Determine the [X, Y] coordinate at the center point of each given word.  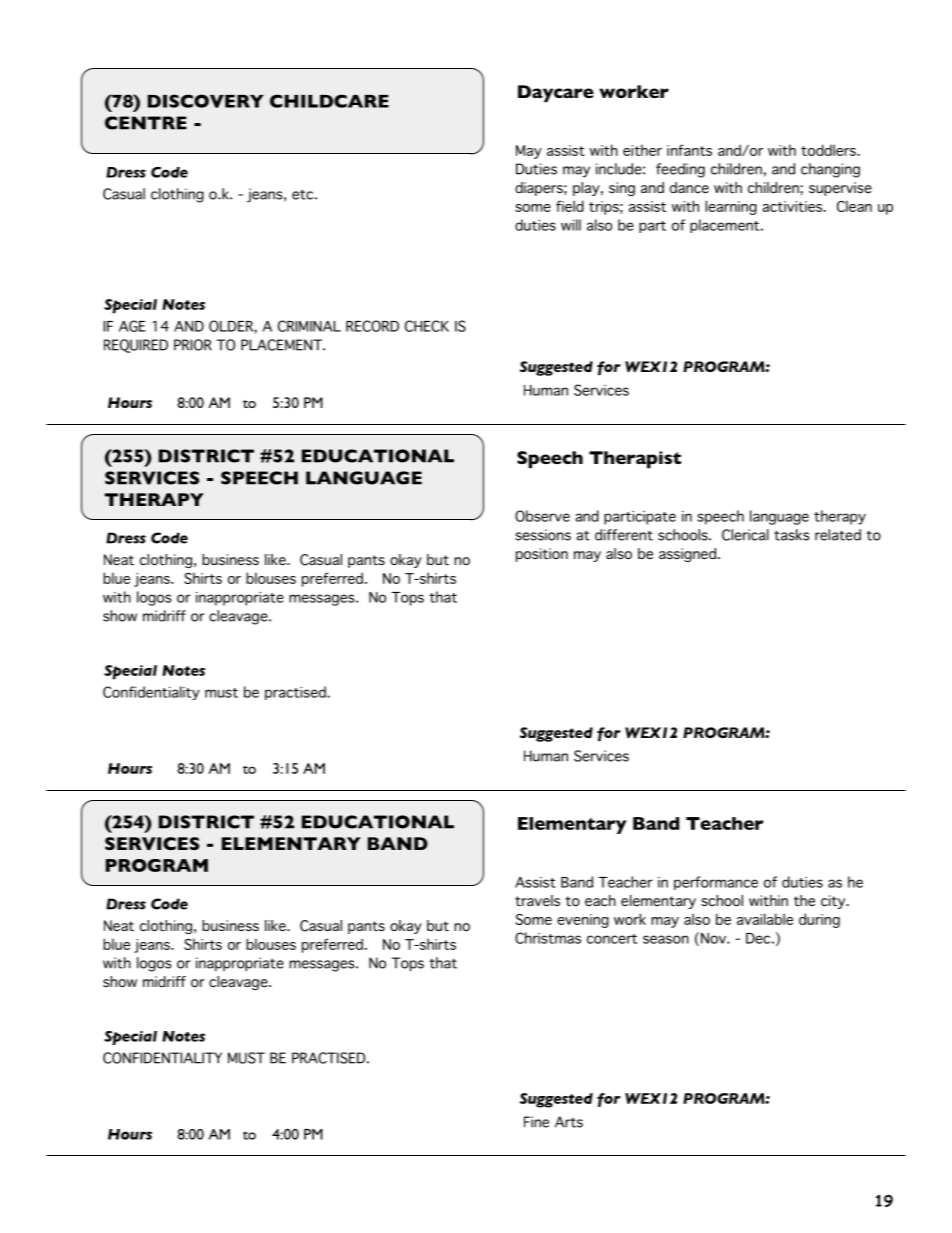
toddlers [829, 150]
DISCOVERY [206, 101]
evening [583, 921]
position [542, 555]
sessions [543, 535]
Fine [536, 1122]
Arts [569, 1122]
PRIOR [193, 345]
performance [716, 883]
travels [537, 901]
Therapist [635, 460]
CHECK [427, 326]
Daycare [556, 94]
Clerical [745, 535]
